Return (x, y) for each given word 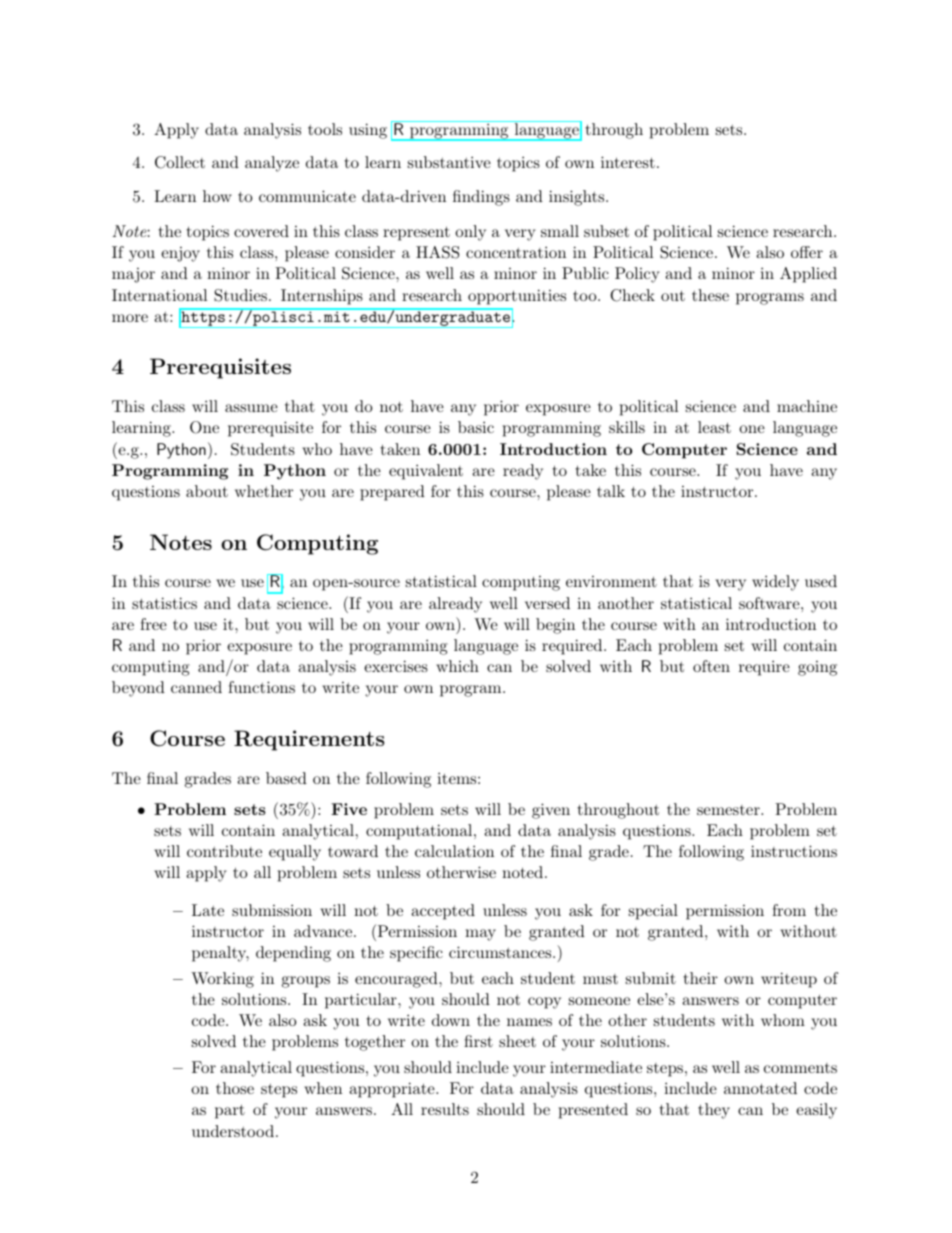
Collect (180, 162)
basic (476, 427)
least (714, 427)
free (153, 624)
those (235, 1088)
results (445, 1109)
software (769, 603)
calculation (454, 851)
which (457, 666)
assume (251, 408)
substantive (449, 162)
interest (628, 162)
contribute (224, 851)
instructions (794, 851)
